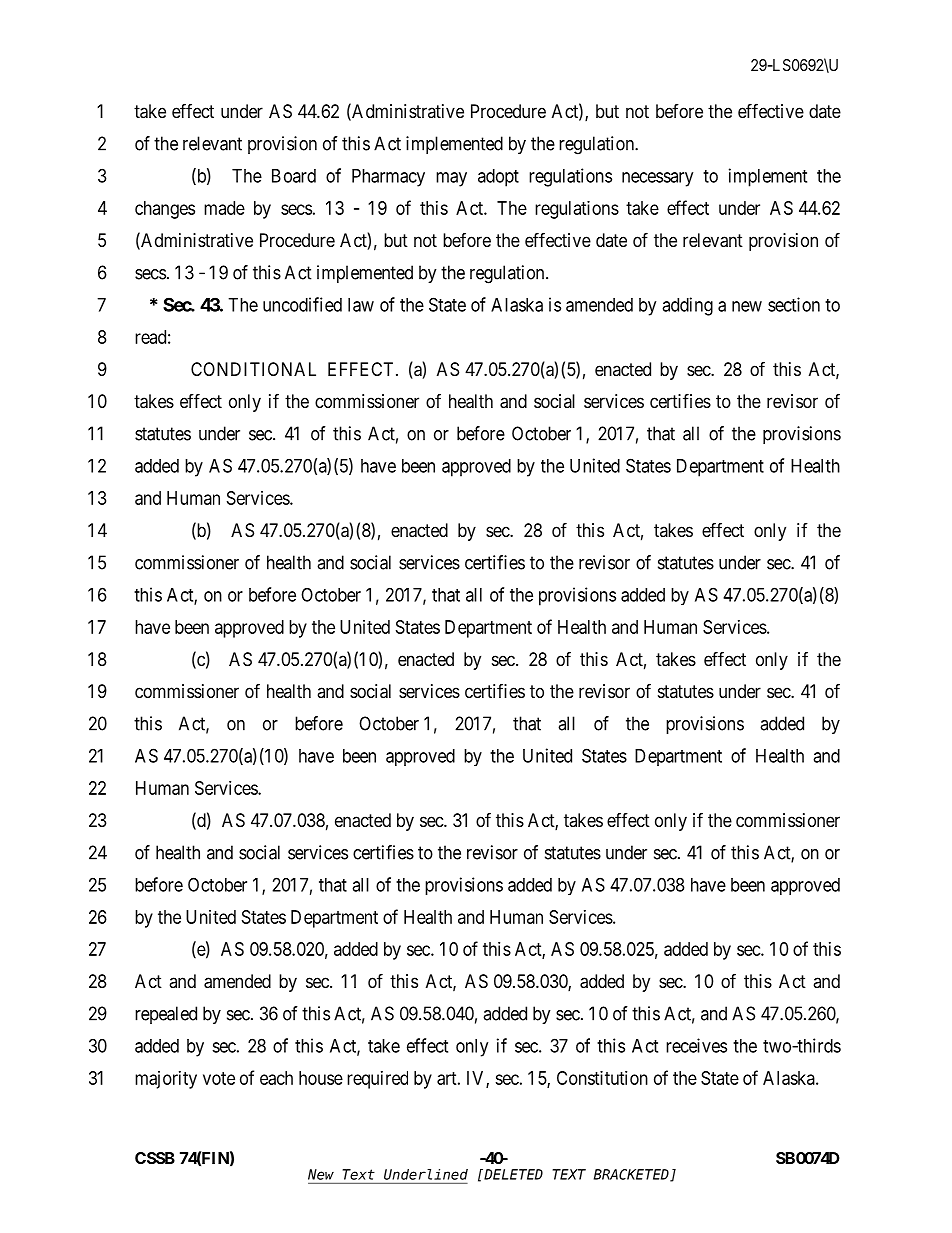 This screenshot has height=1233, width=952. Describe the element at coordinates (166, 1015) in the screenshot. I see `repealed` at that location.
